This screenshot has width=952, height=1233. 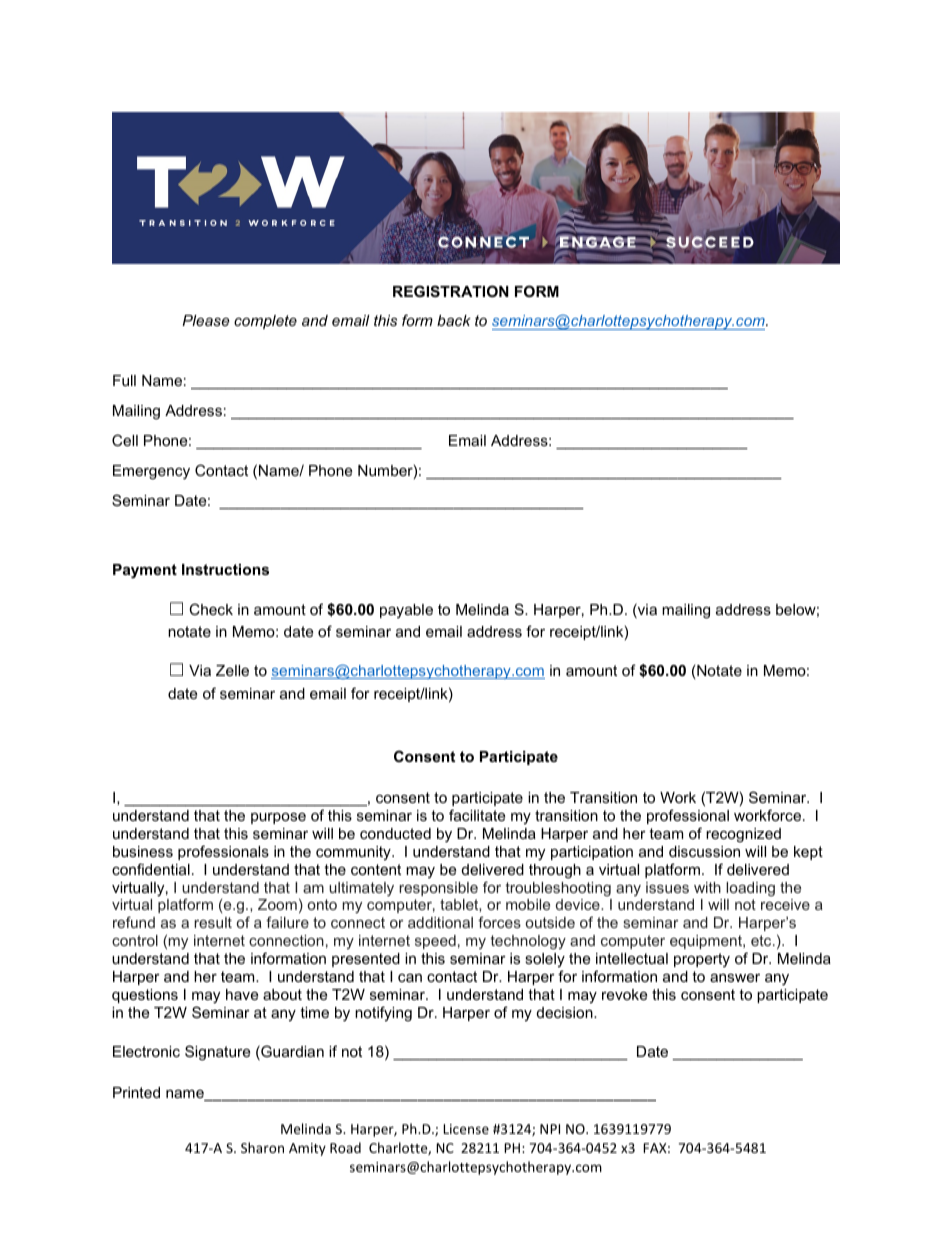 I want to click on REGISTRATION, so click(x=451, y=291).
